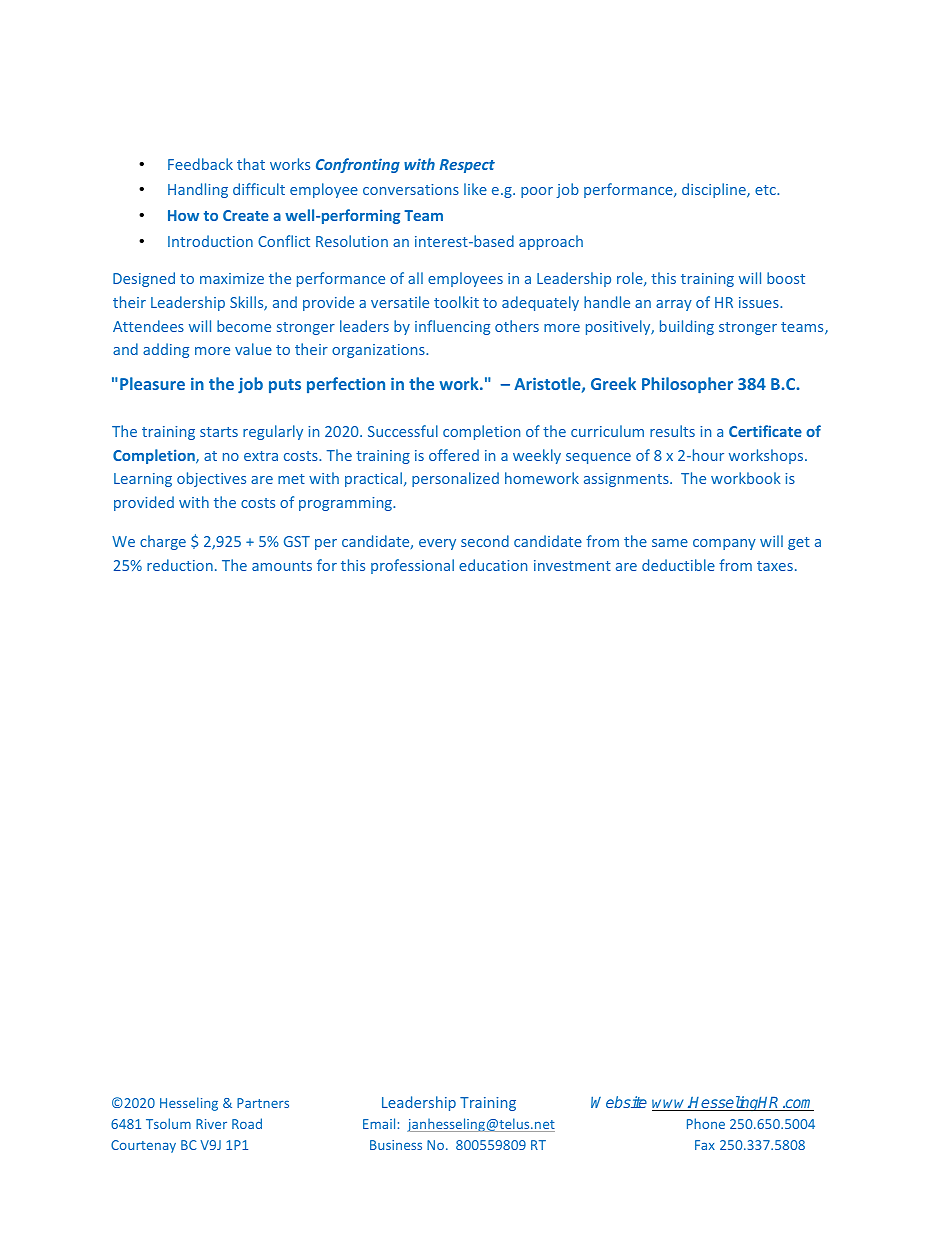 This screenshot has width=952, height=1233. What do you see at coordinates (180, 565) in the screenshot?
I see `reduction` at bounding box center [180, 565].
